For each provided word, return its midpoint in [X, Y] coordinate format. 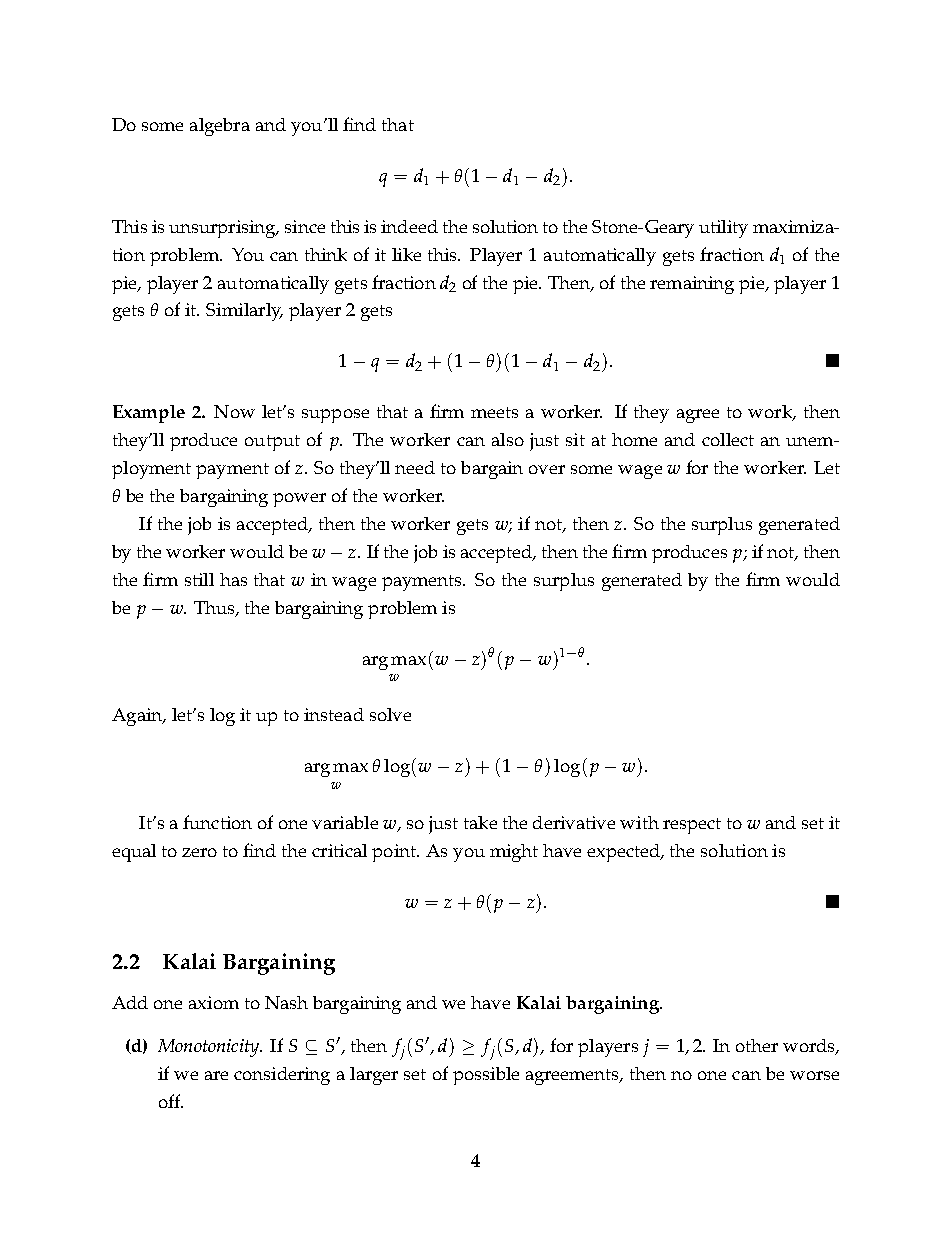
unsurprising [223, 229]
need [415, 467]
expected [625, 853]
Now [234, 411]
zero [199, 852]
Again [138, 717]
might [514, 853]
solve [390, 714]
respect [692, 826]
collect [728, 439]
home [634, 439]
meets [494, 412]
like [406, 254]
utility [723, 229]
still [199, 579]
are [216, 1075]
